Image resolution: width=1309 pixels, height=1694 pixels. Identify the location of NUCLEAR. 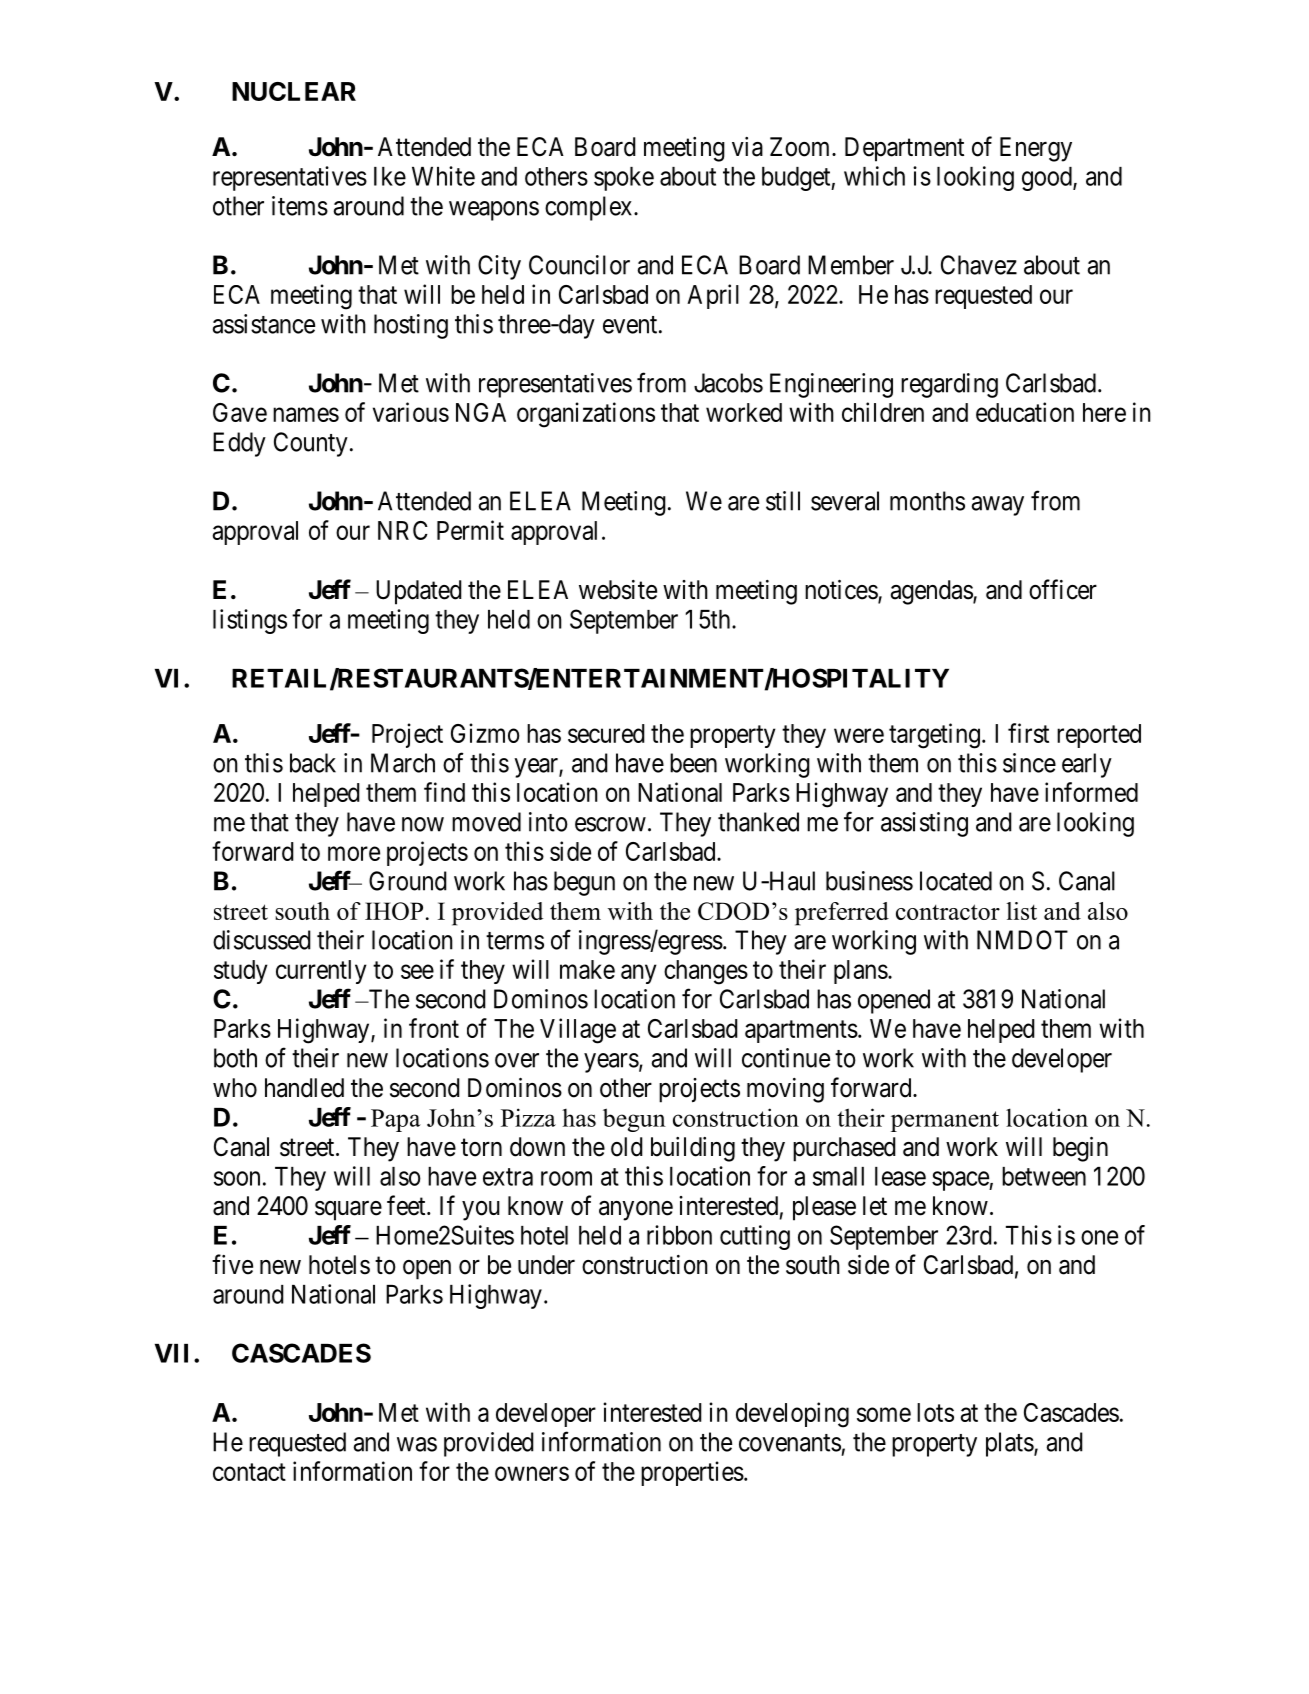
(294, 91).
